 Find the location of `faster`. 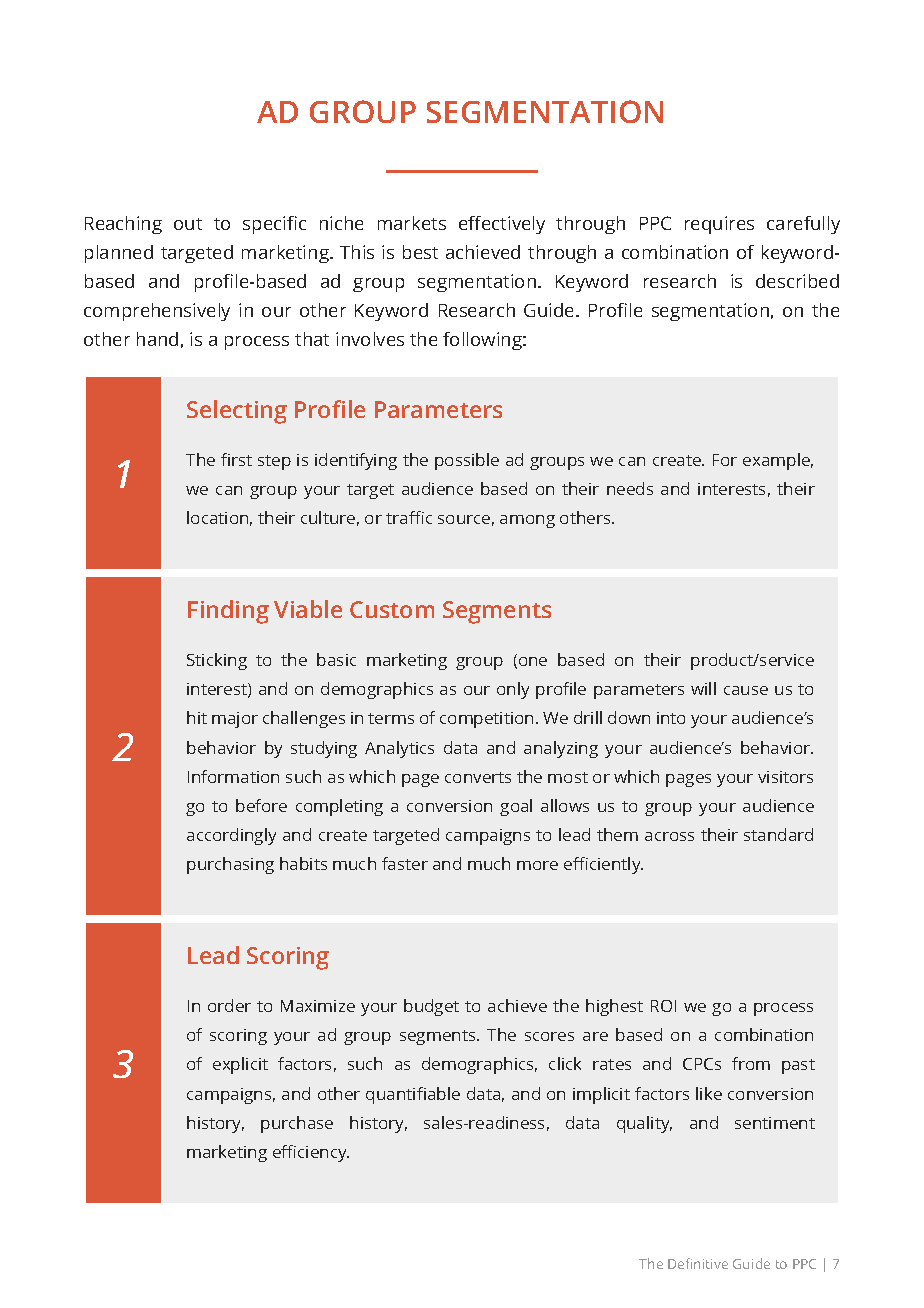

faster is located at coordinates (405, 863).
